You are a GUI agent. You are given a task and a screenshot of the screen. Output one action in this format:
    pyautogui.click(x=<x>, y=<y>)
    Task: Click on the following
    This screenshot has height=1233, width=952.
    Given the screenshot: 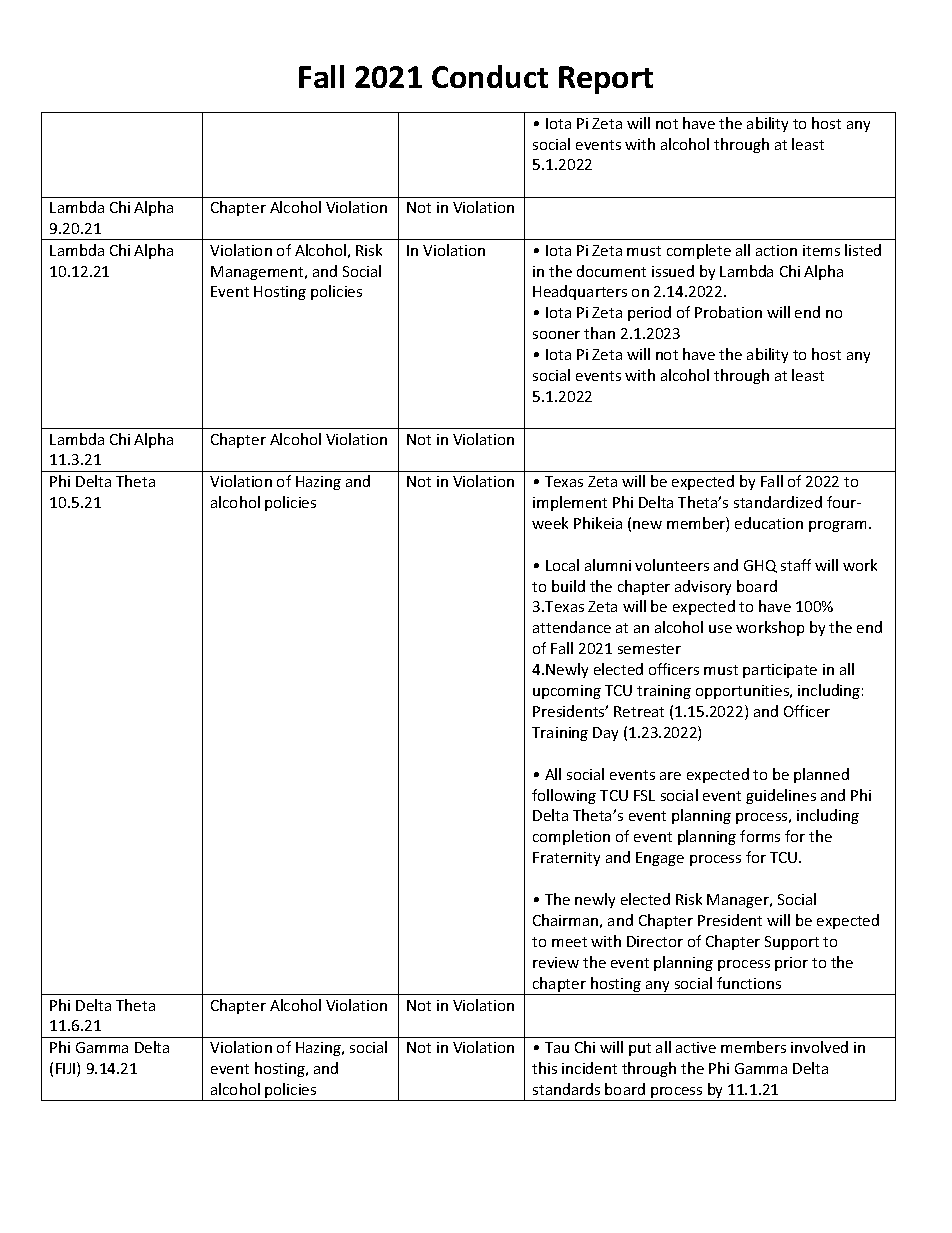 What is the action you would take?
    pyautogui.click(x=564, y=796)
